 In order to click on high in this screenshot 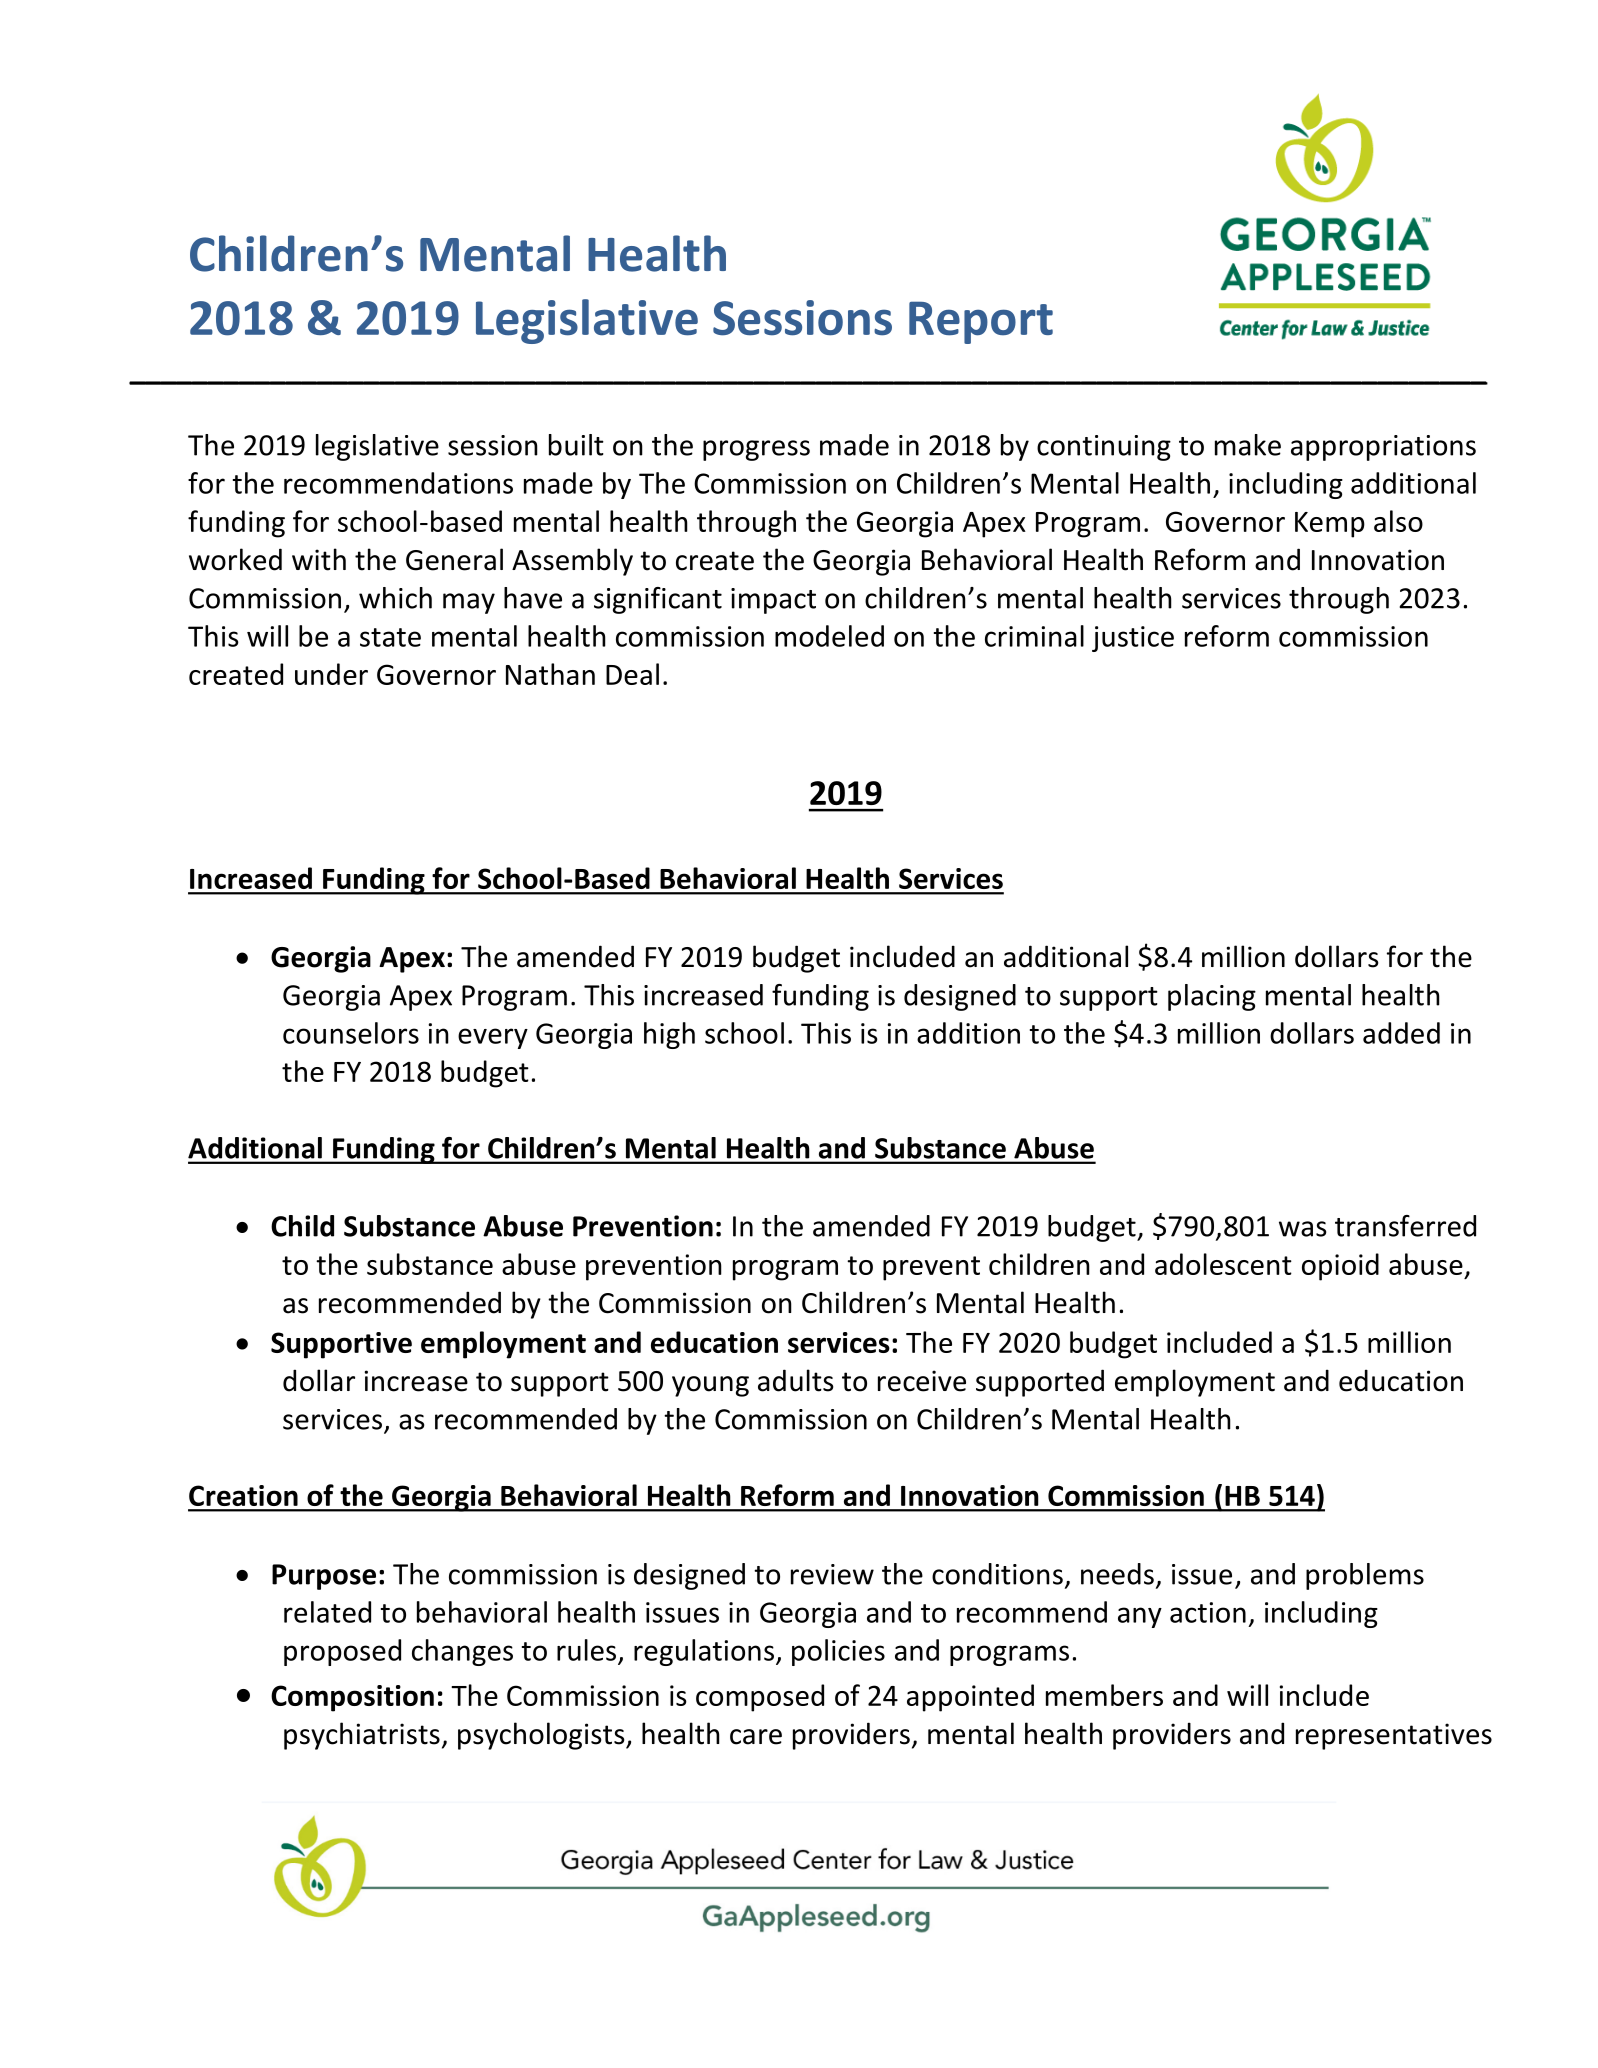, I will do `click(669, 1035)`.
